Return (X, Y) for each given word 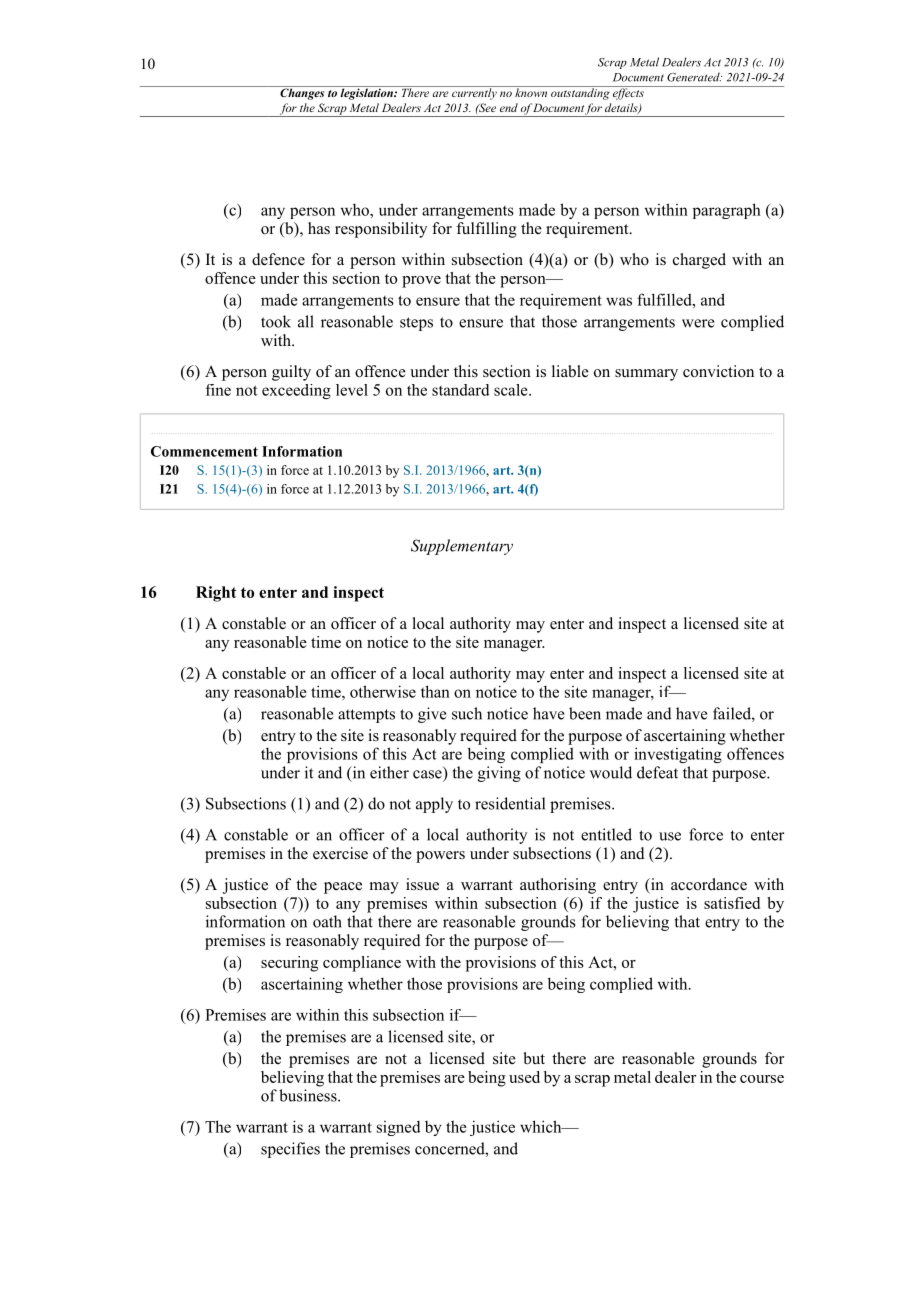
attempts (366, 716)
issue (422, 884)
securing (289, 964)
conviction (718, 371)
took (276, 321)
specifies (290, 1150)
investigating (678, 755)
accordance (709, 884)
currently (474, 93)
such (467, 713)
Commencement (204, 451)
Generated (694, 77)
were (698, 323)
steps (416, 324)
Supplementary (462, 547)
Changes (302, 93)
